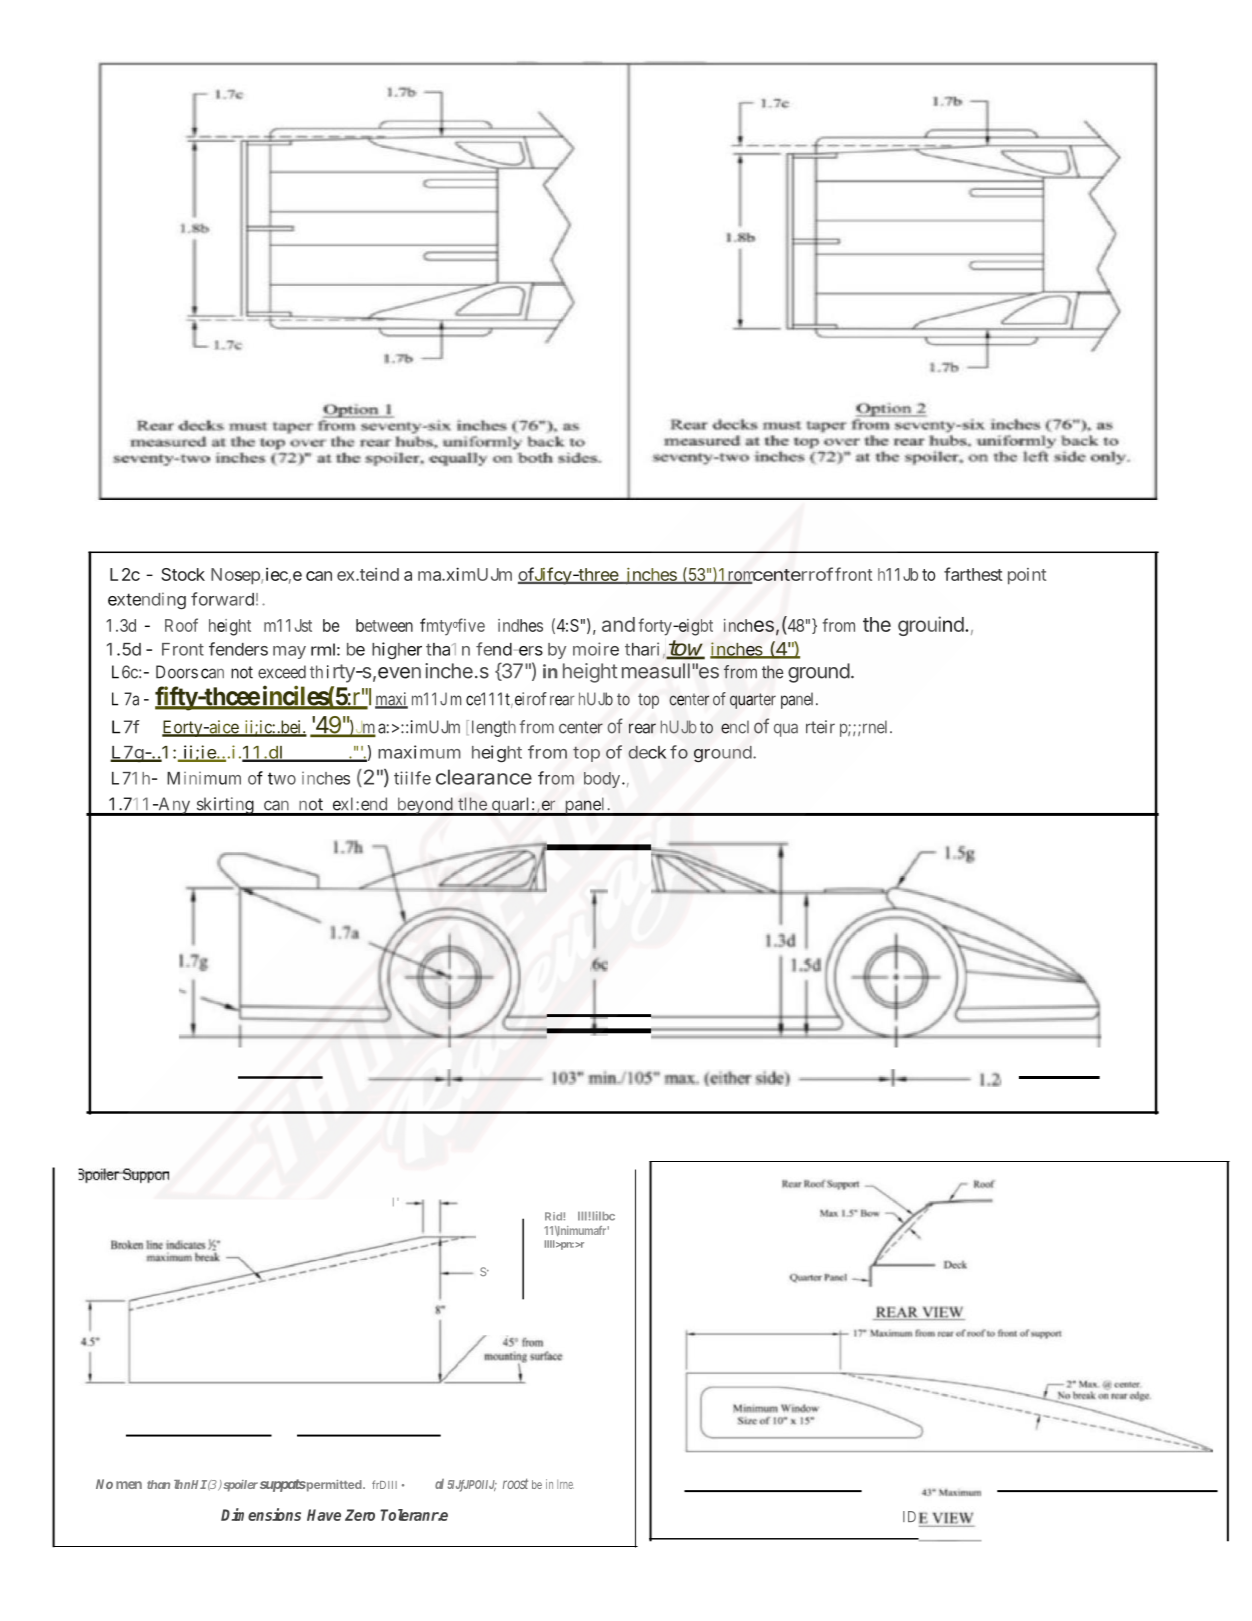  I want to click on and, so click(618, 624).
